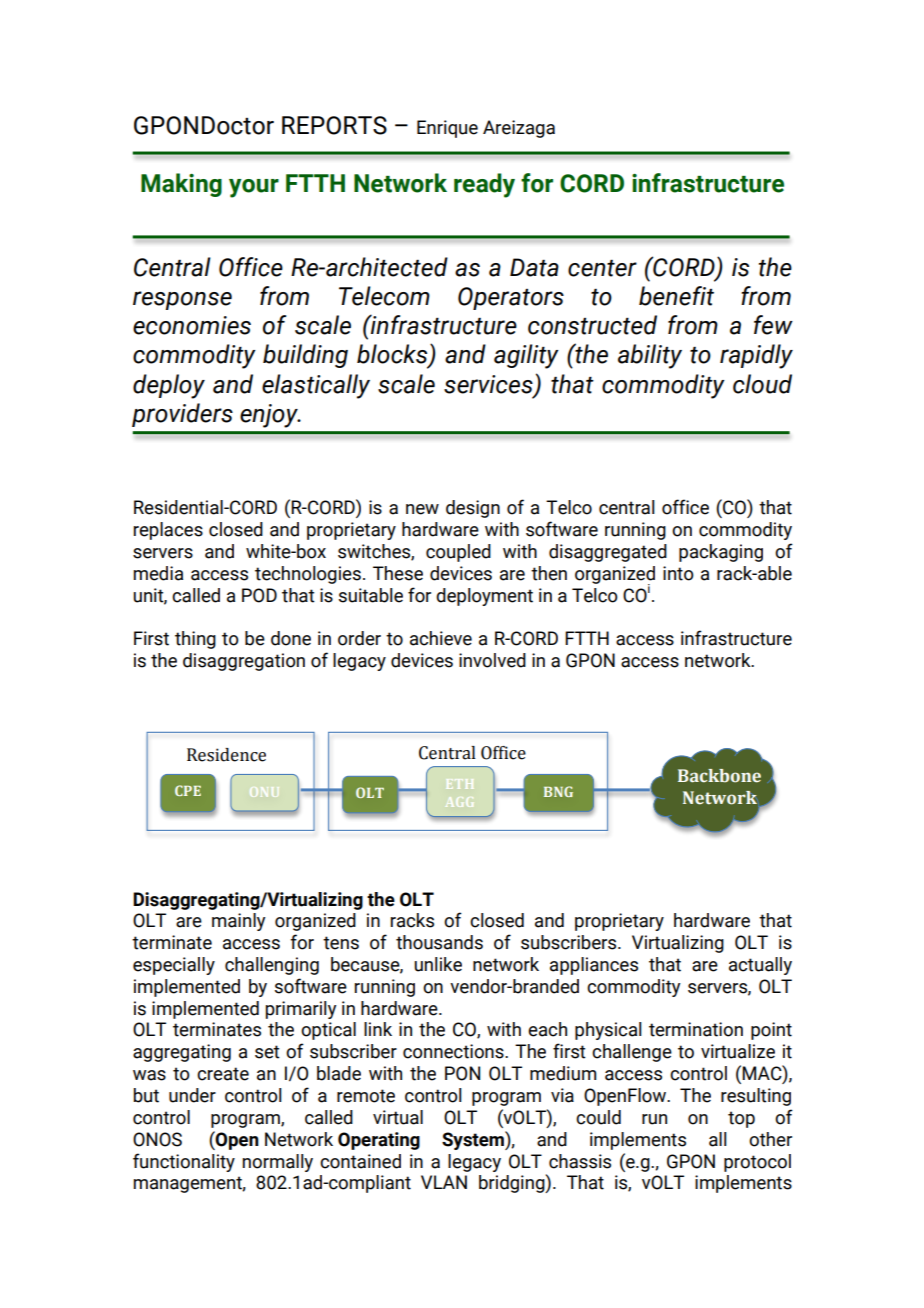  I want to click on your, so click(254, 188).
